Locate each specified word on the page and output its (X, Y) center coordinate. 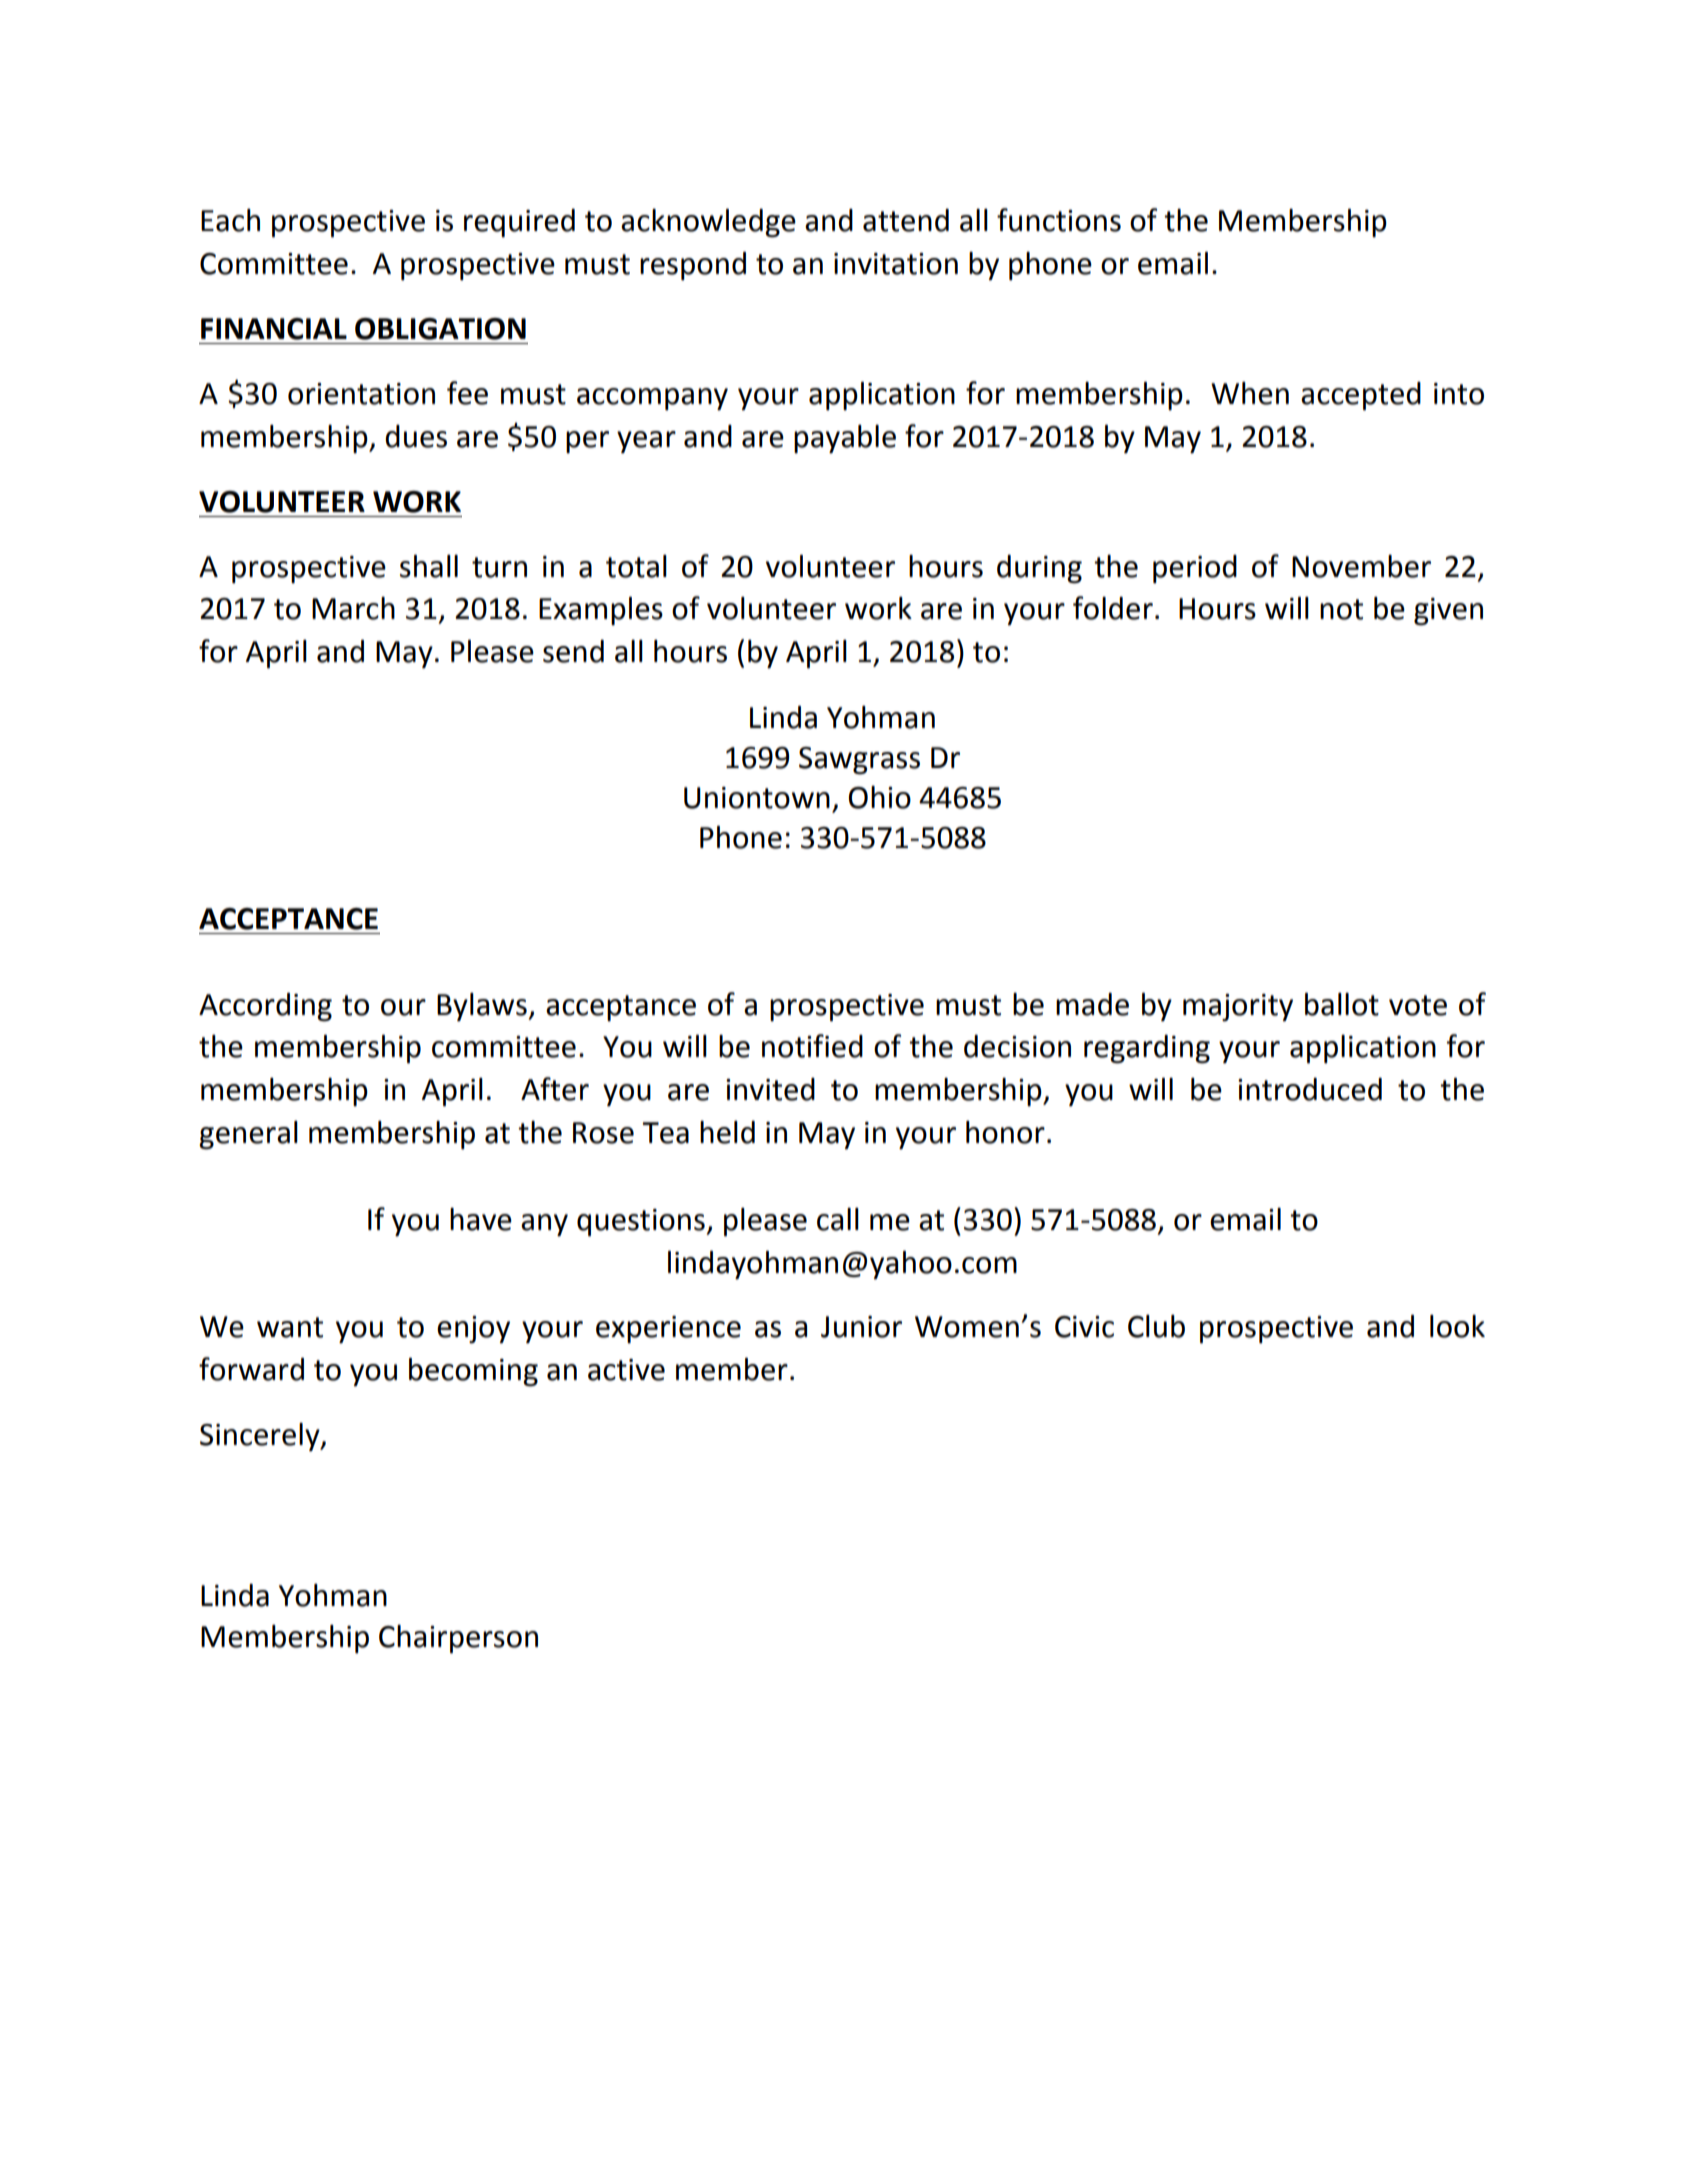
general (248, 1135)
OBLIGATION (440, 329)
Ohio (880, 797)
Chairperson (458, 1639)
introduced (1310, 1089)
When (1250, 393)
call (838, 1219)
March (353, 608)
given (1448, 612)
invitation (896, 264)
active (626, 1370)
